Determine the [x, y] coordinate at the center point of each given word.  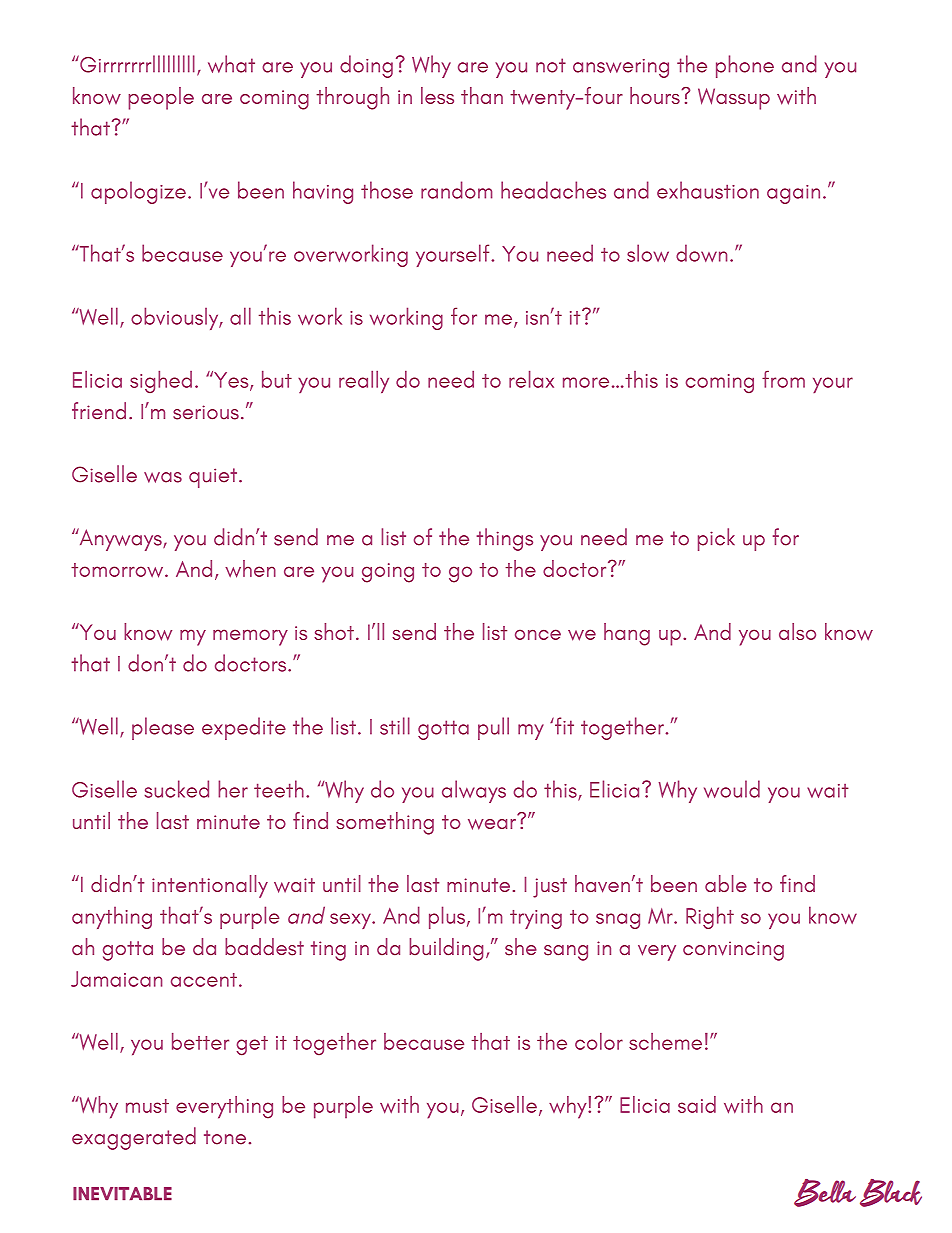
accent [204, 980]
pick [716, 539]
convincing [733, 951]
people [161, 98]
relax [531, 379]
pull [493, 728]
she [521, 947]
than [482, 95]
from [783, 379]
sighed [161, 381]
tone [225, 1137]
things [505, 539]
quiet [214, 478]
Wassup [734, 99]
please [163, 728]
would [732, 789]
